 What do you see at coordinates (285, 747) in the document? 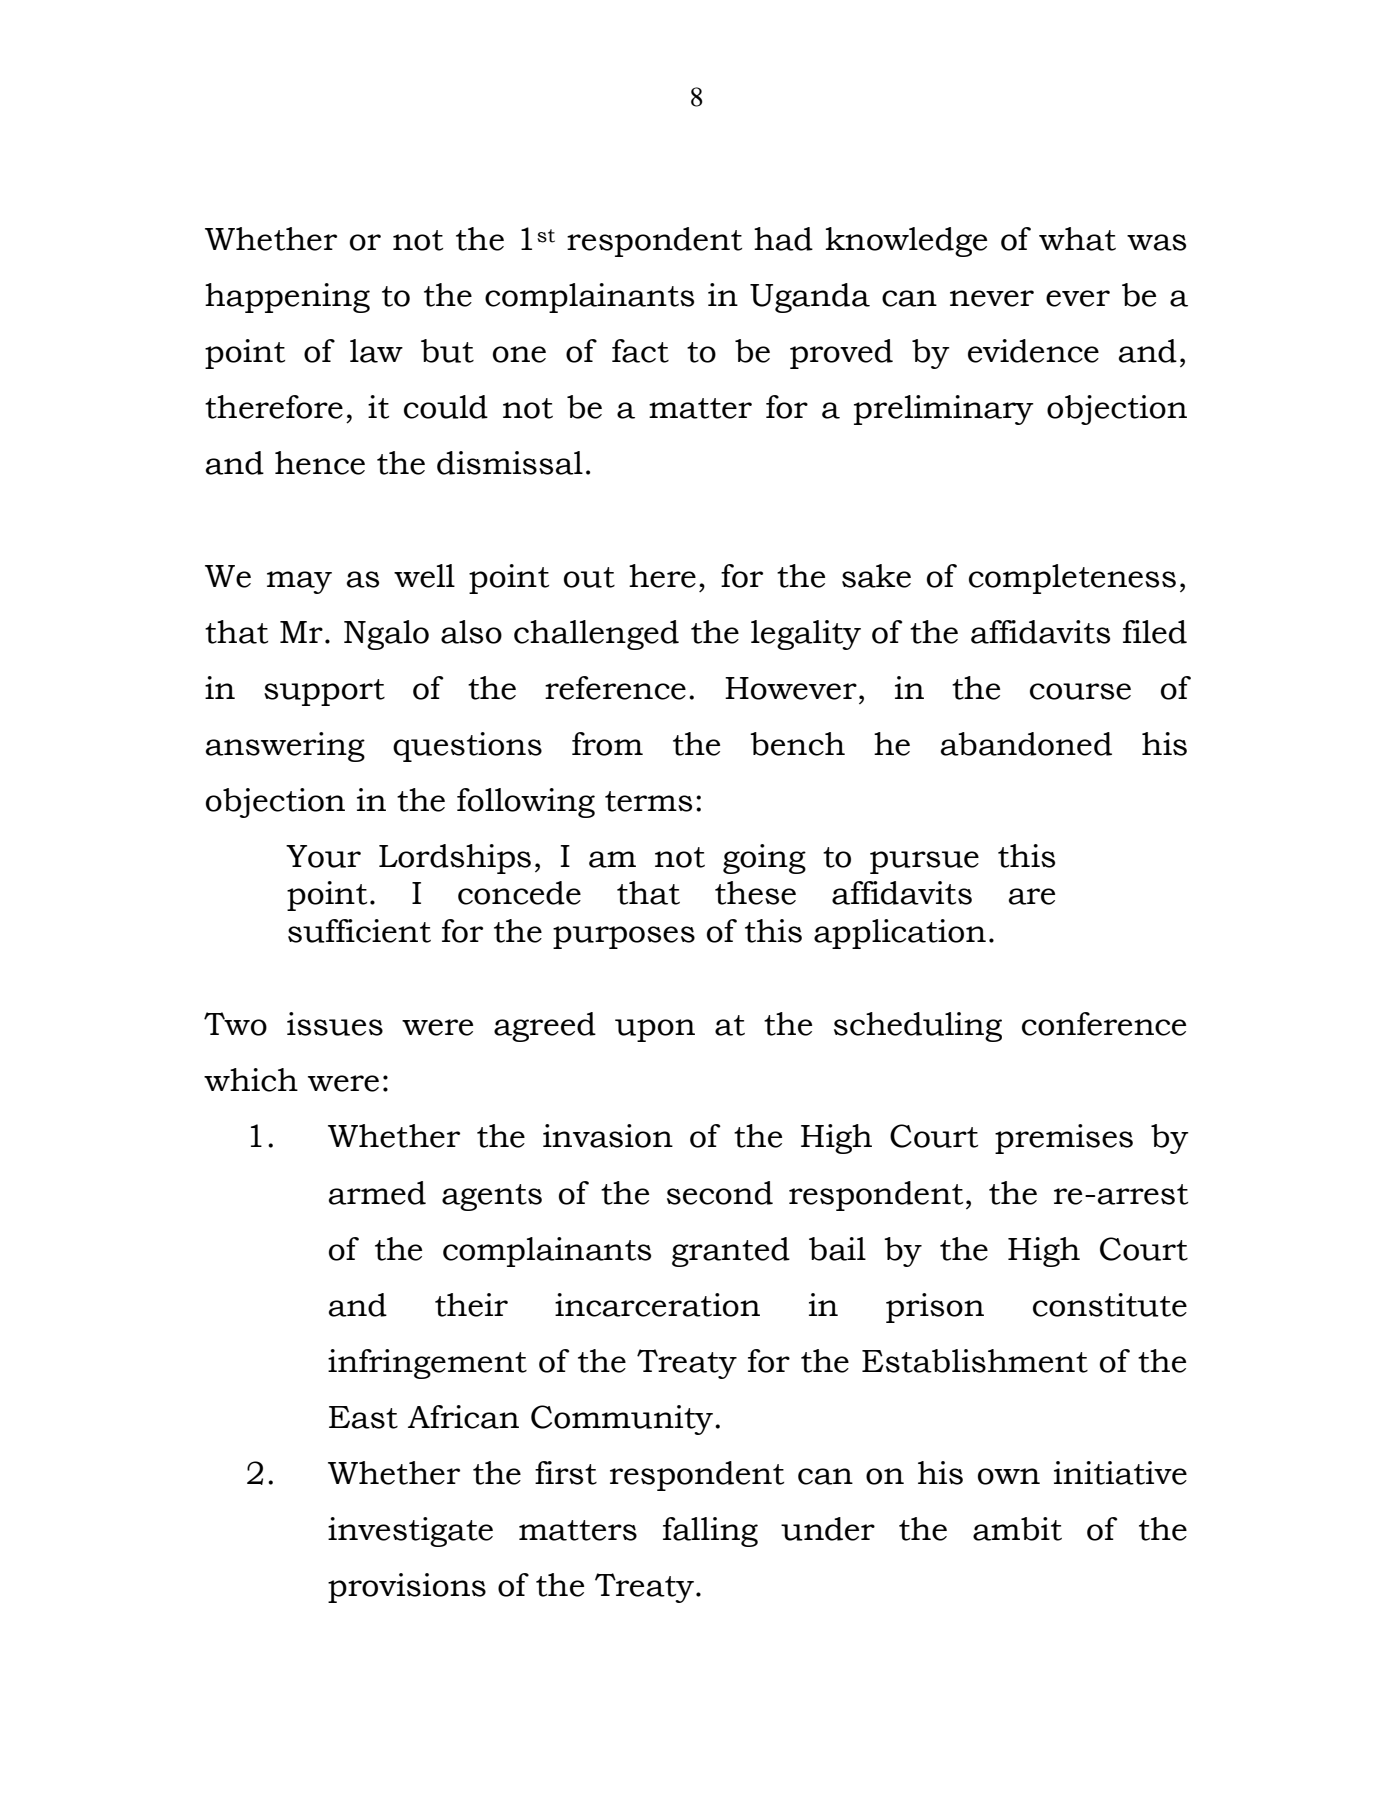
I see `answering` at bounding box center [285, 747].
